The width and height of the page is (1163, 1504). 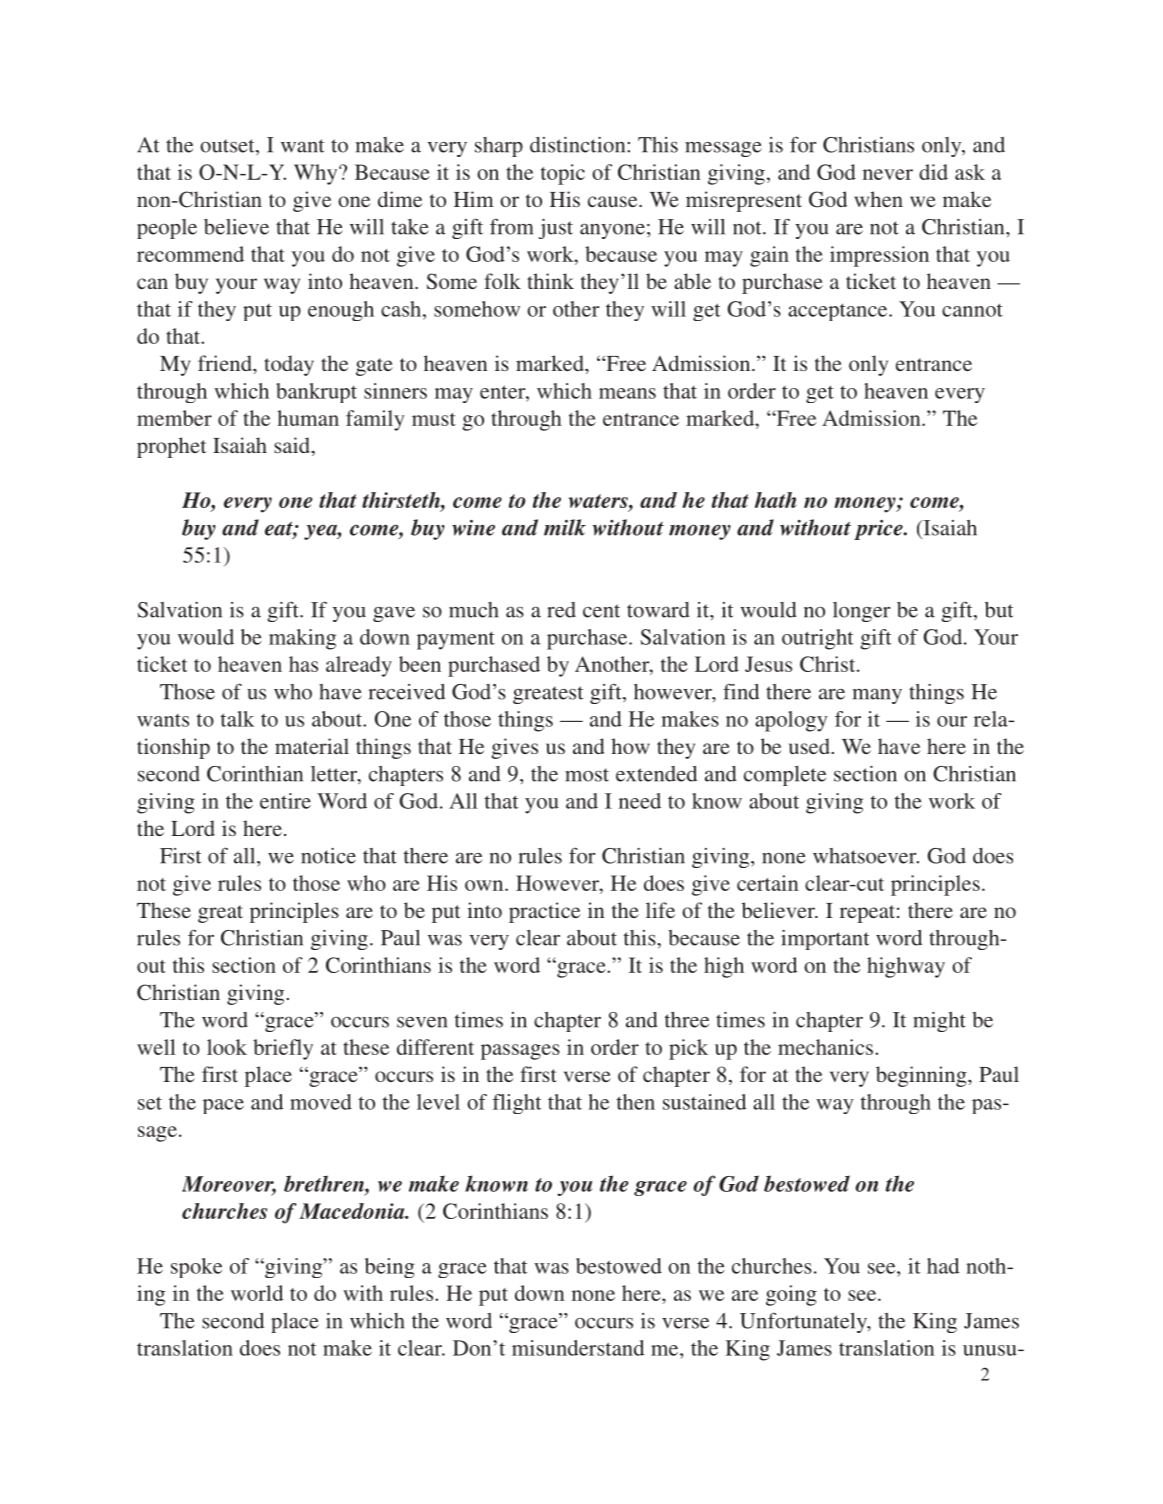 I want to click on then, so click(x=636, y=1102).
